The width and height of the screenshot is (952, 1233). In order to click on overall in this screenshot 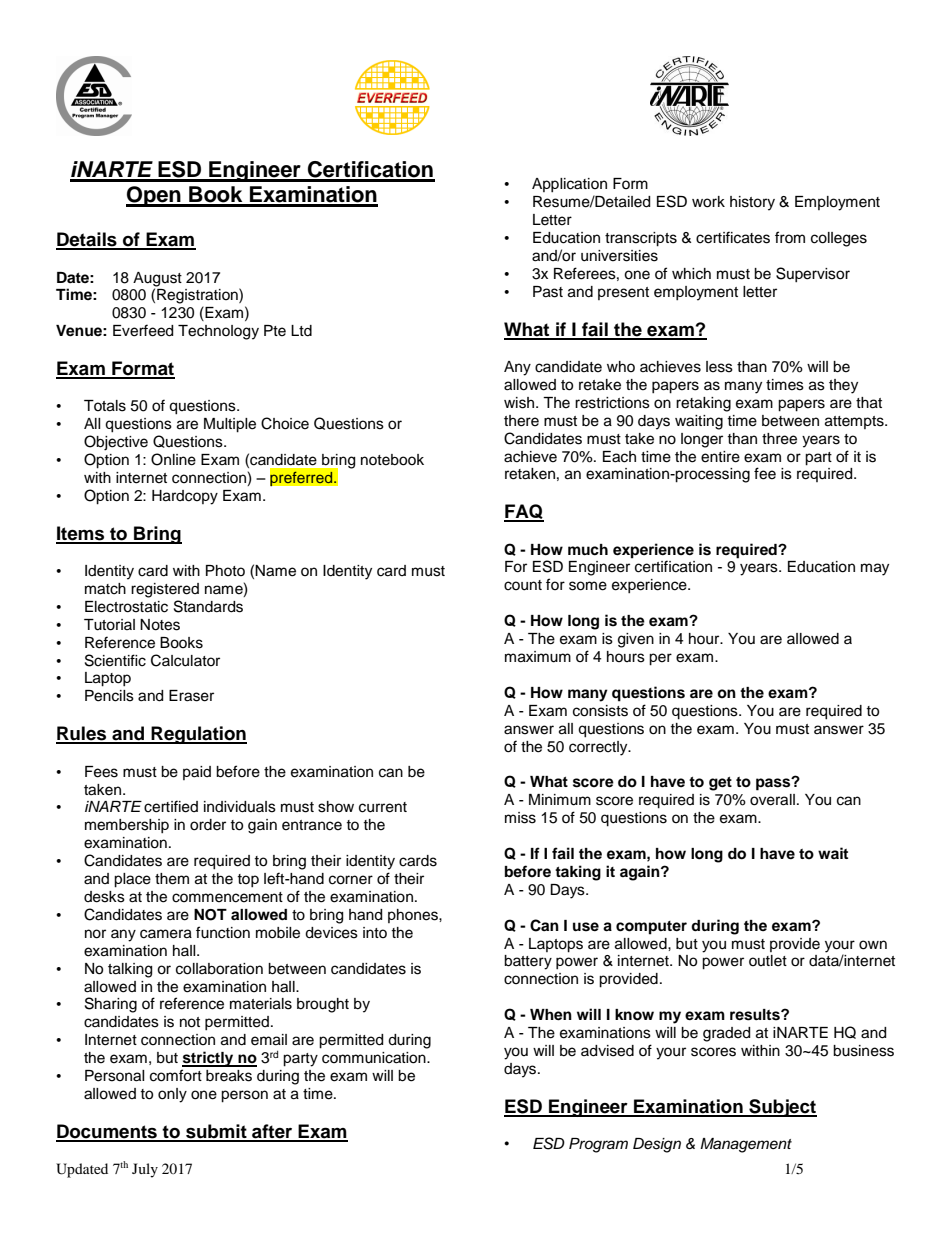, I will do `click(772, 800)`.
